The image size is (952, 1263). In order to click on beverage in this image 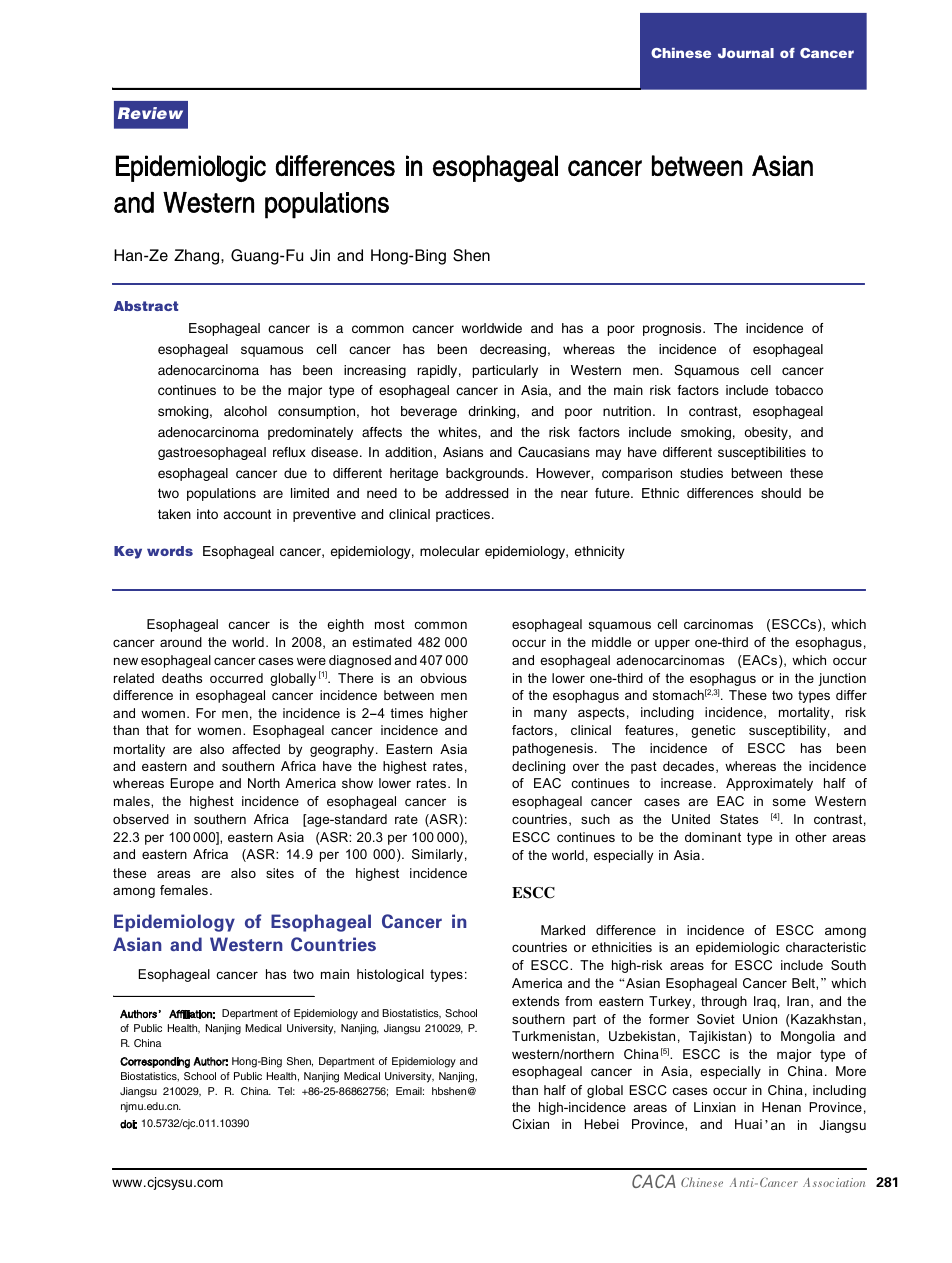, I will do `click(429, 412)`.
